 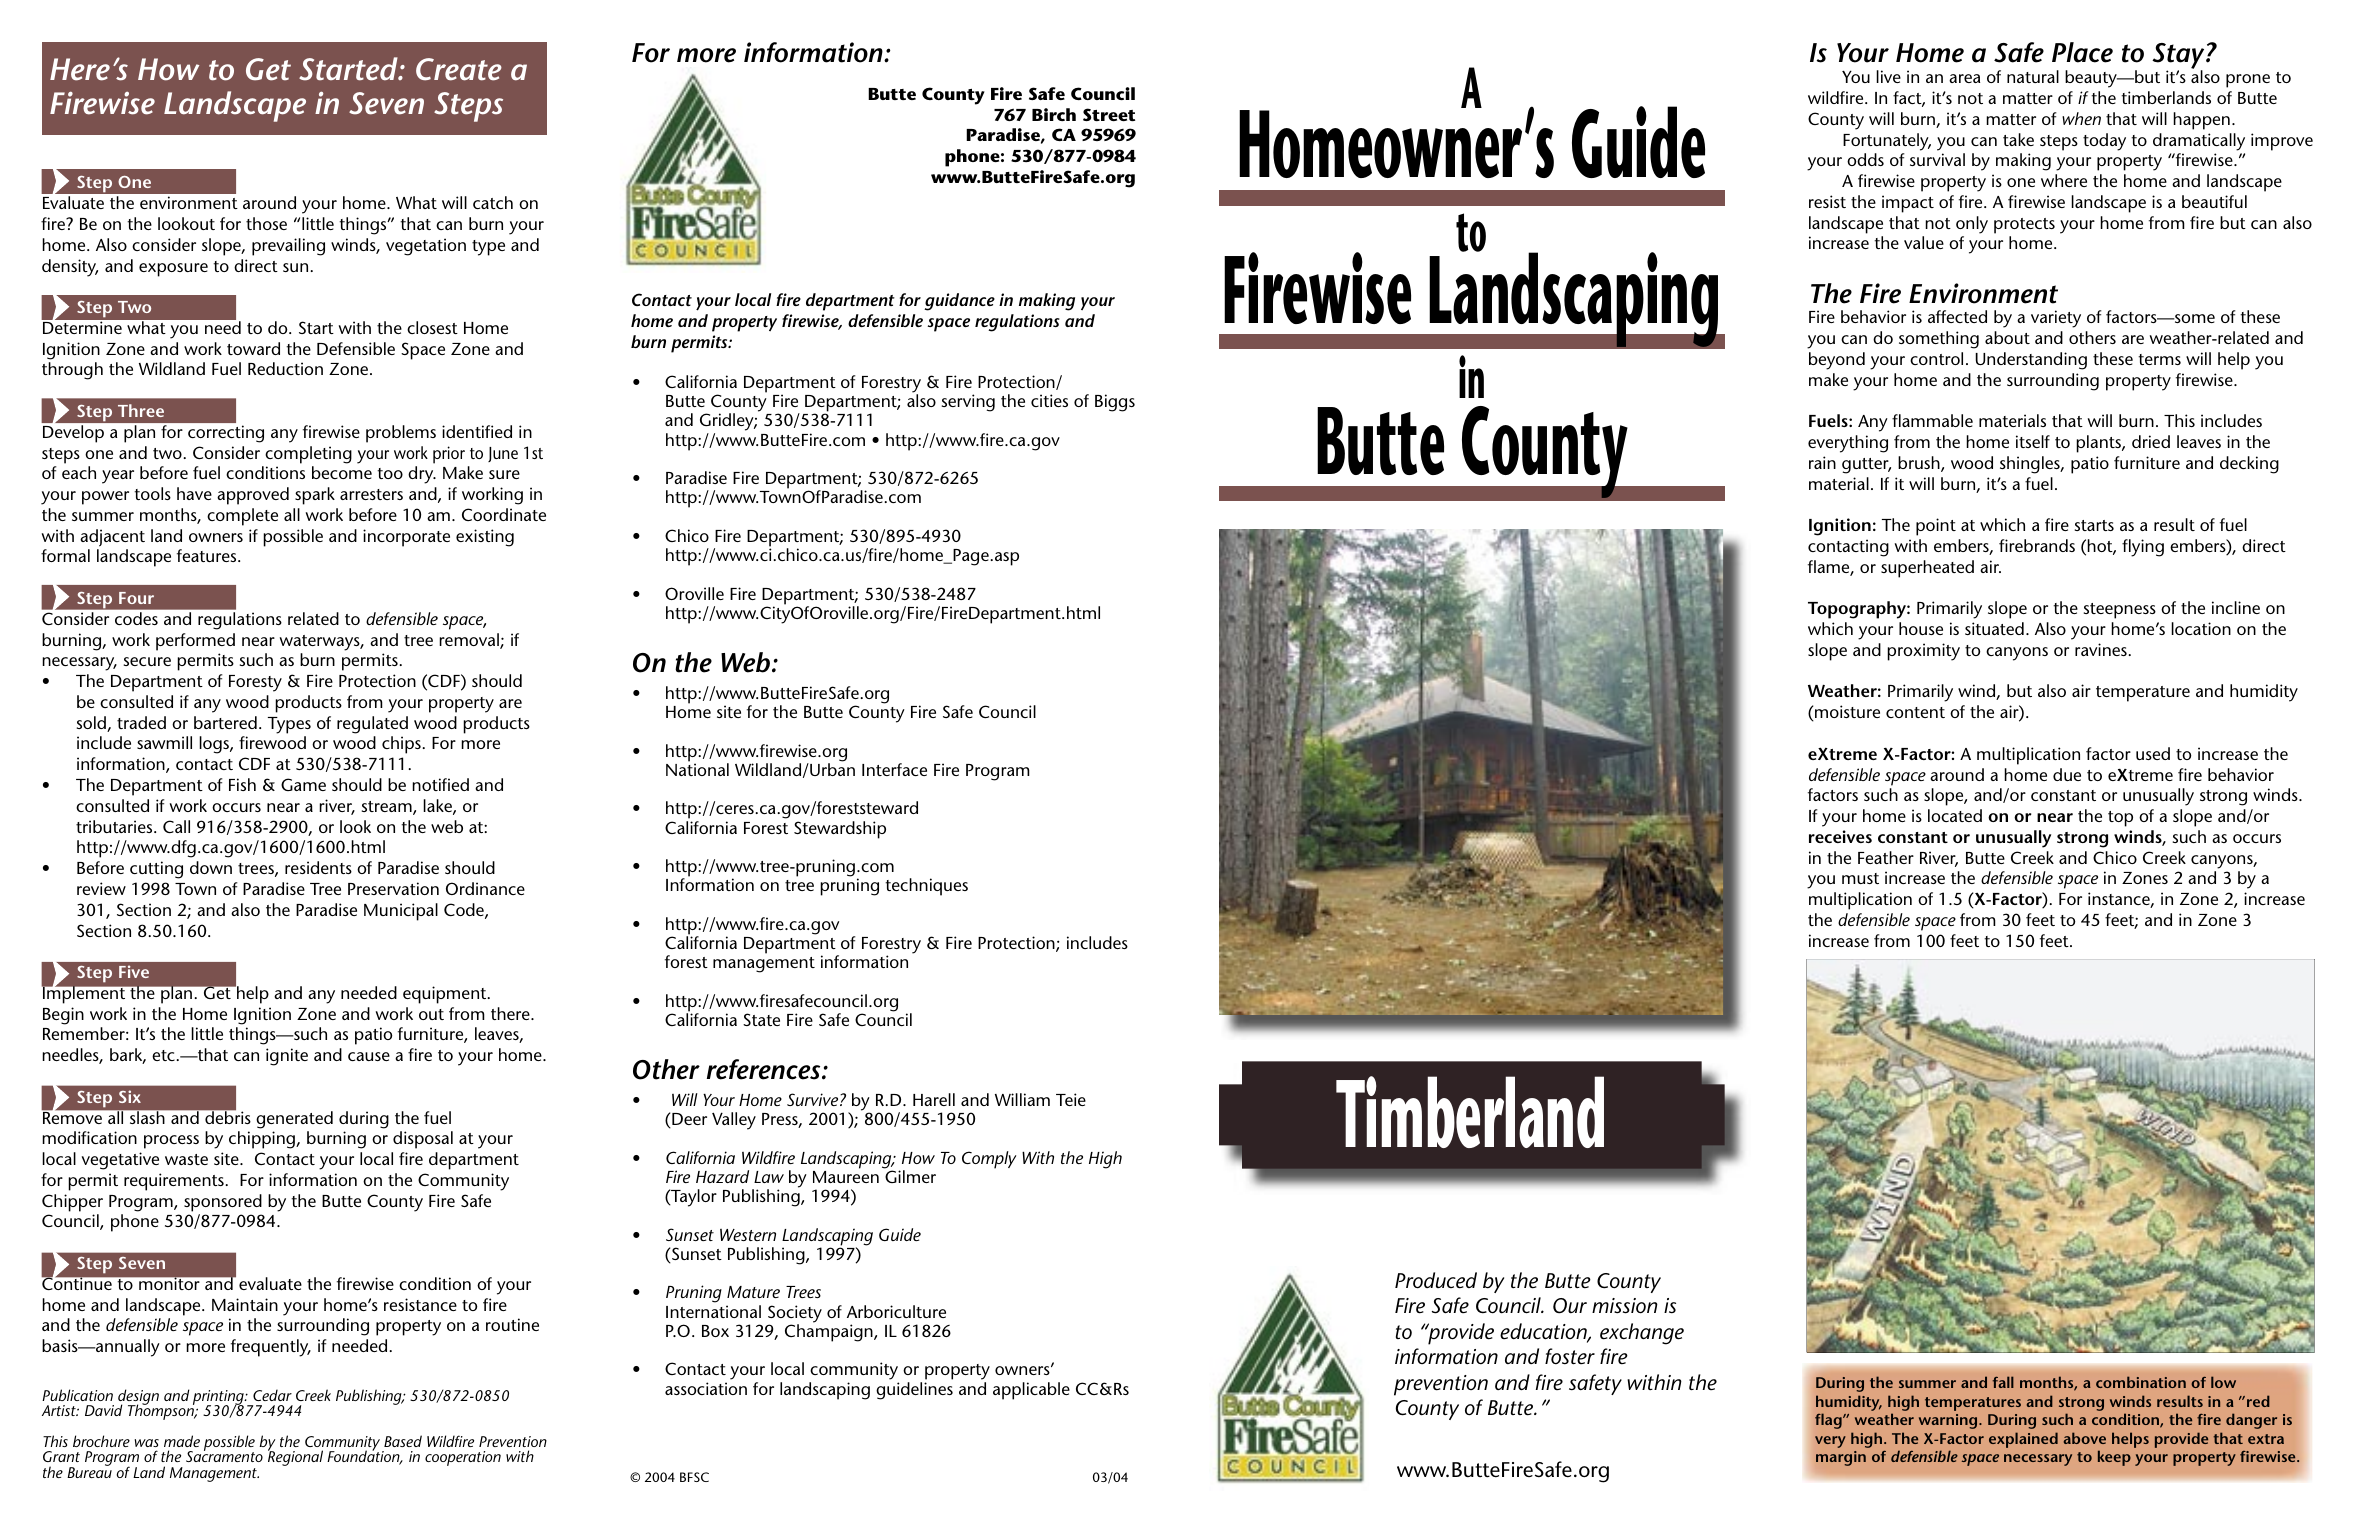 What do you see at coordinates (2033, 76) in the image?
I see `natural` at bounding box center [2033, 76].
